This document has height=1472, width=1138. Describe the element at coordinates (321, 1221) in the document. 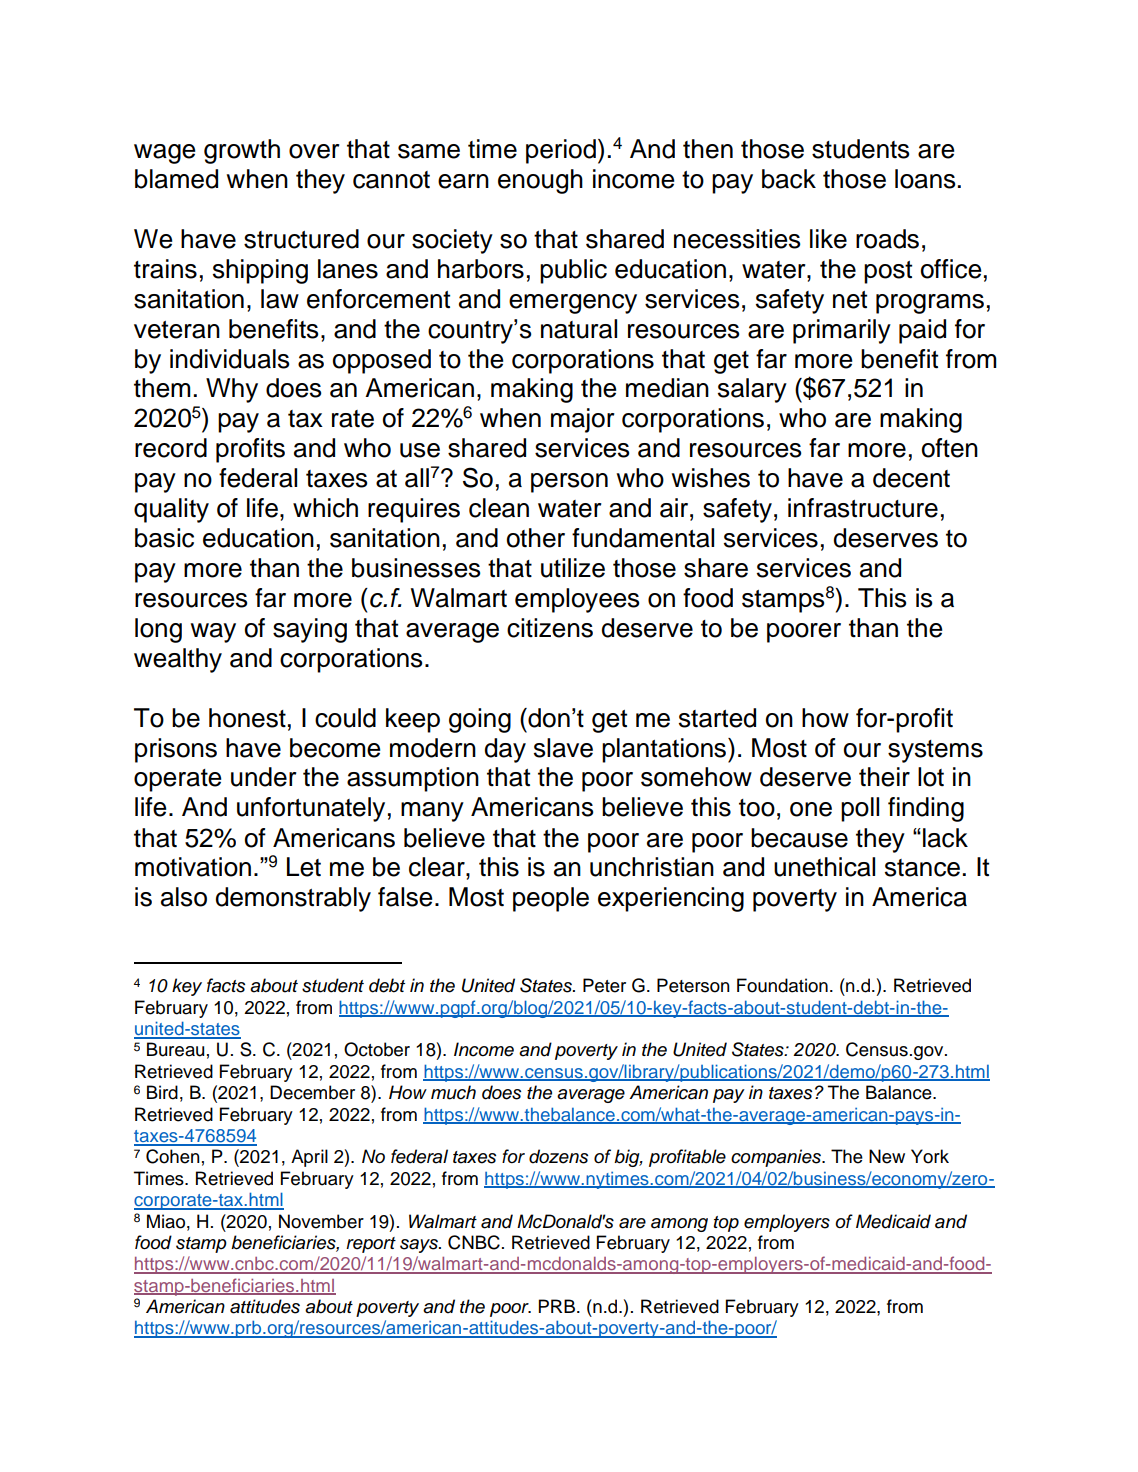

I see `November` at that location.
